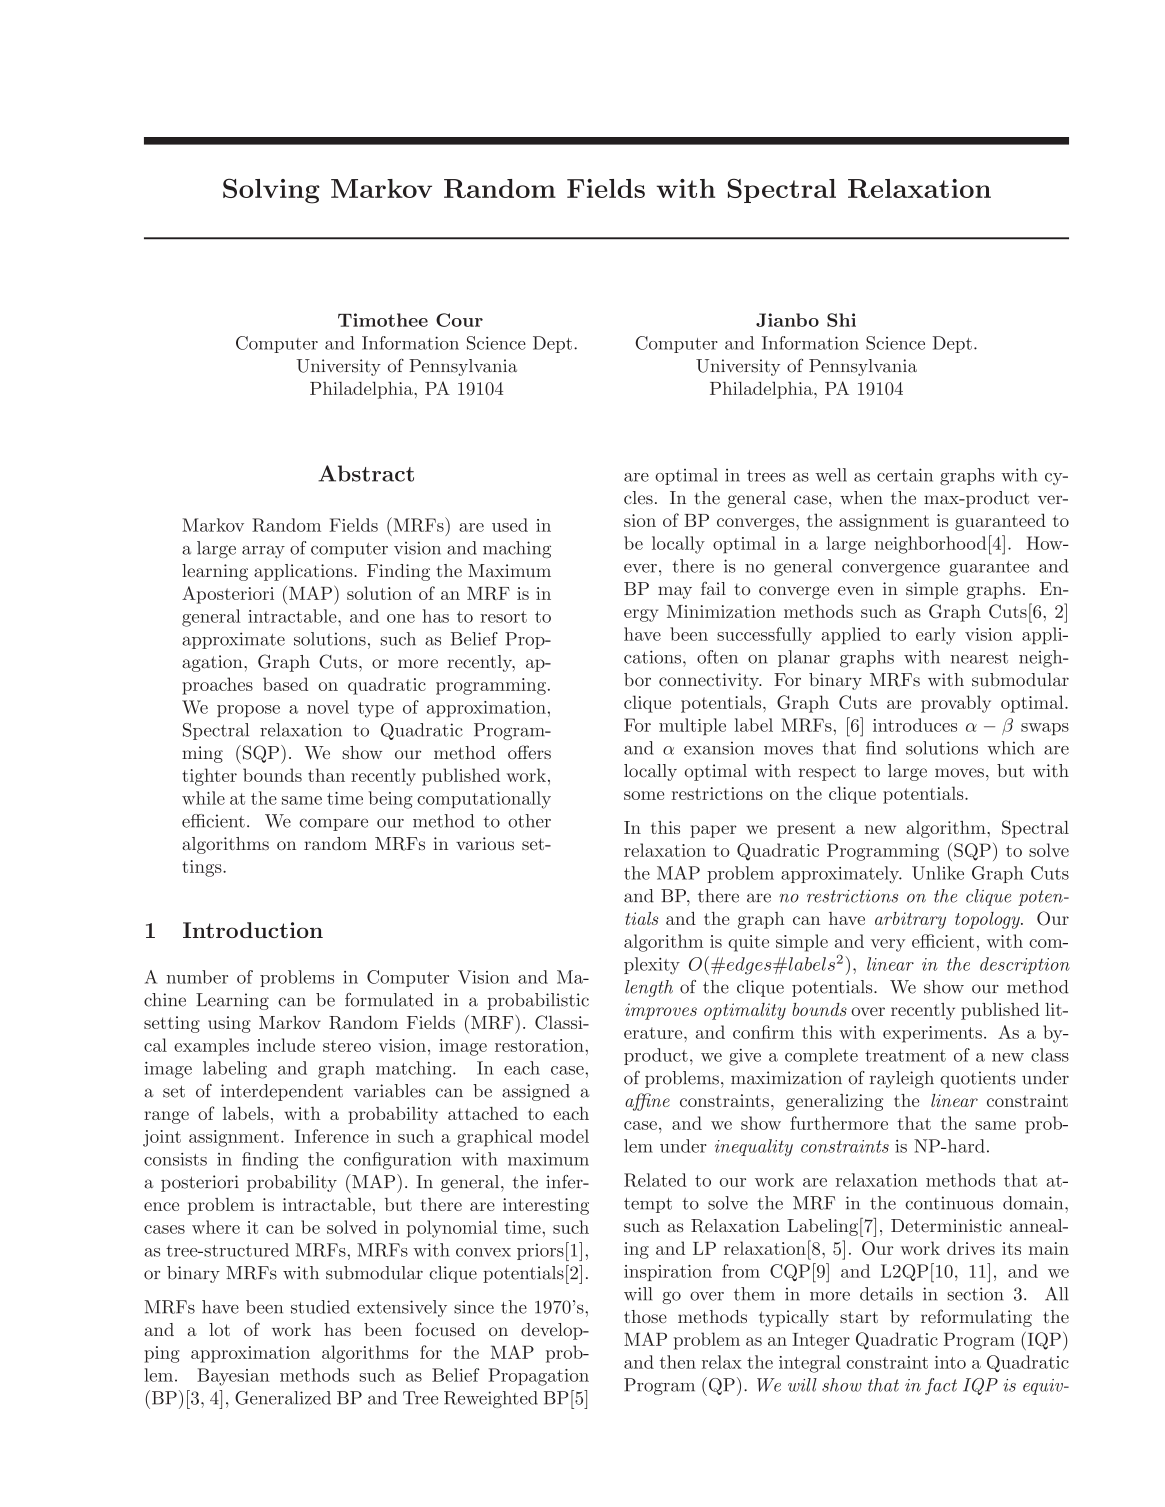 The height and width of the image is (1507, 1165). Describe the element at coordinates (950, 1362) in the image. I see `into` at that location.
